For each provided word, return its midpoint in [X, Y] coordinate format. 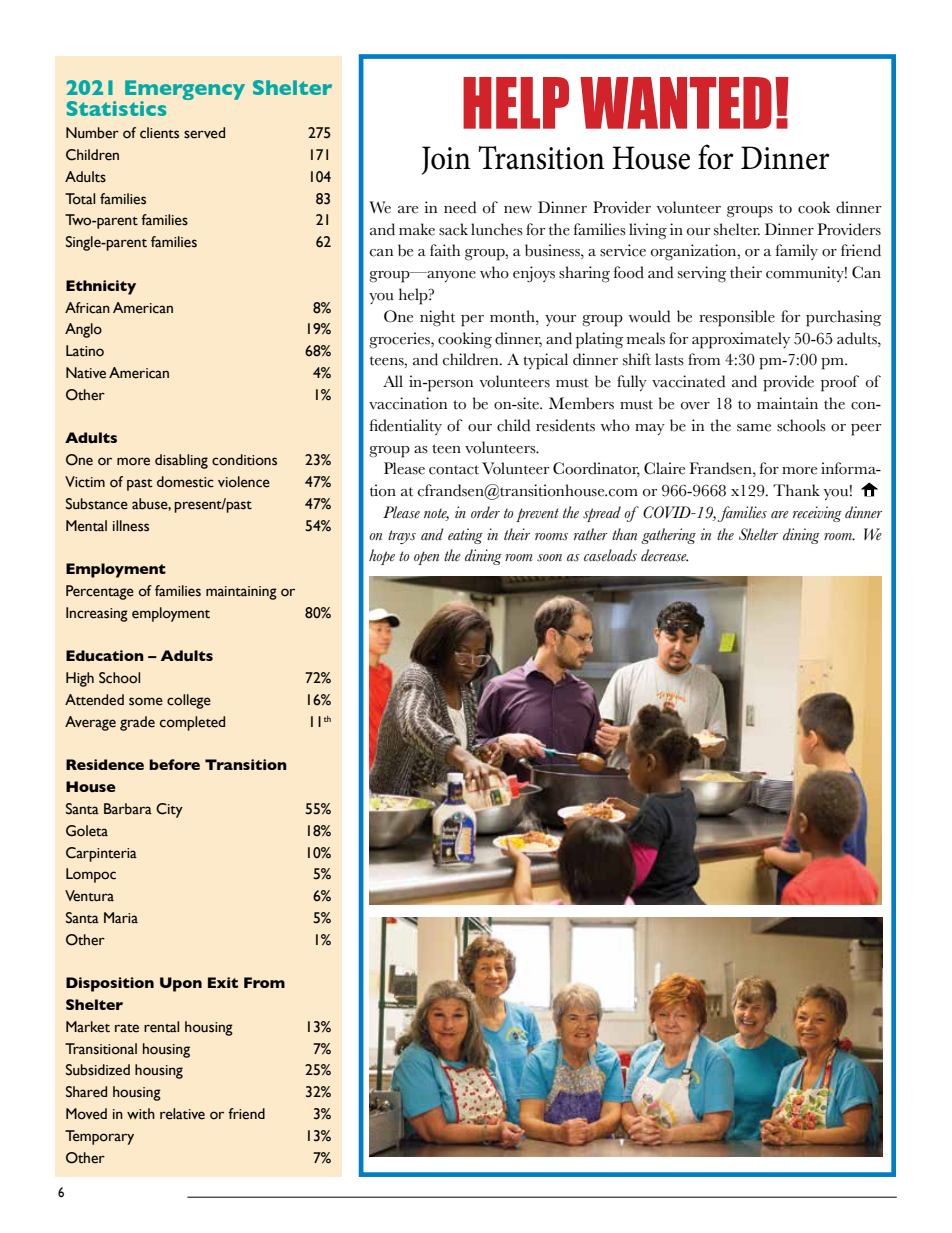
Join [446, 160]
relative [182, 1114]
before [174, 764]
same [754, 428]
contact [454, 470]
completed [192, 723]
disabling [181, 461]
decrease [664, 555]
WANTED [676, 103]
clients [159, 133]
